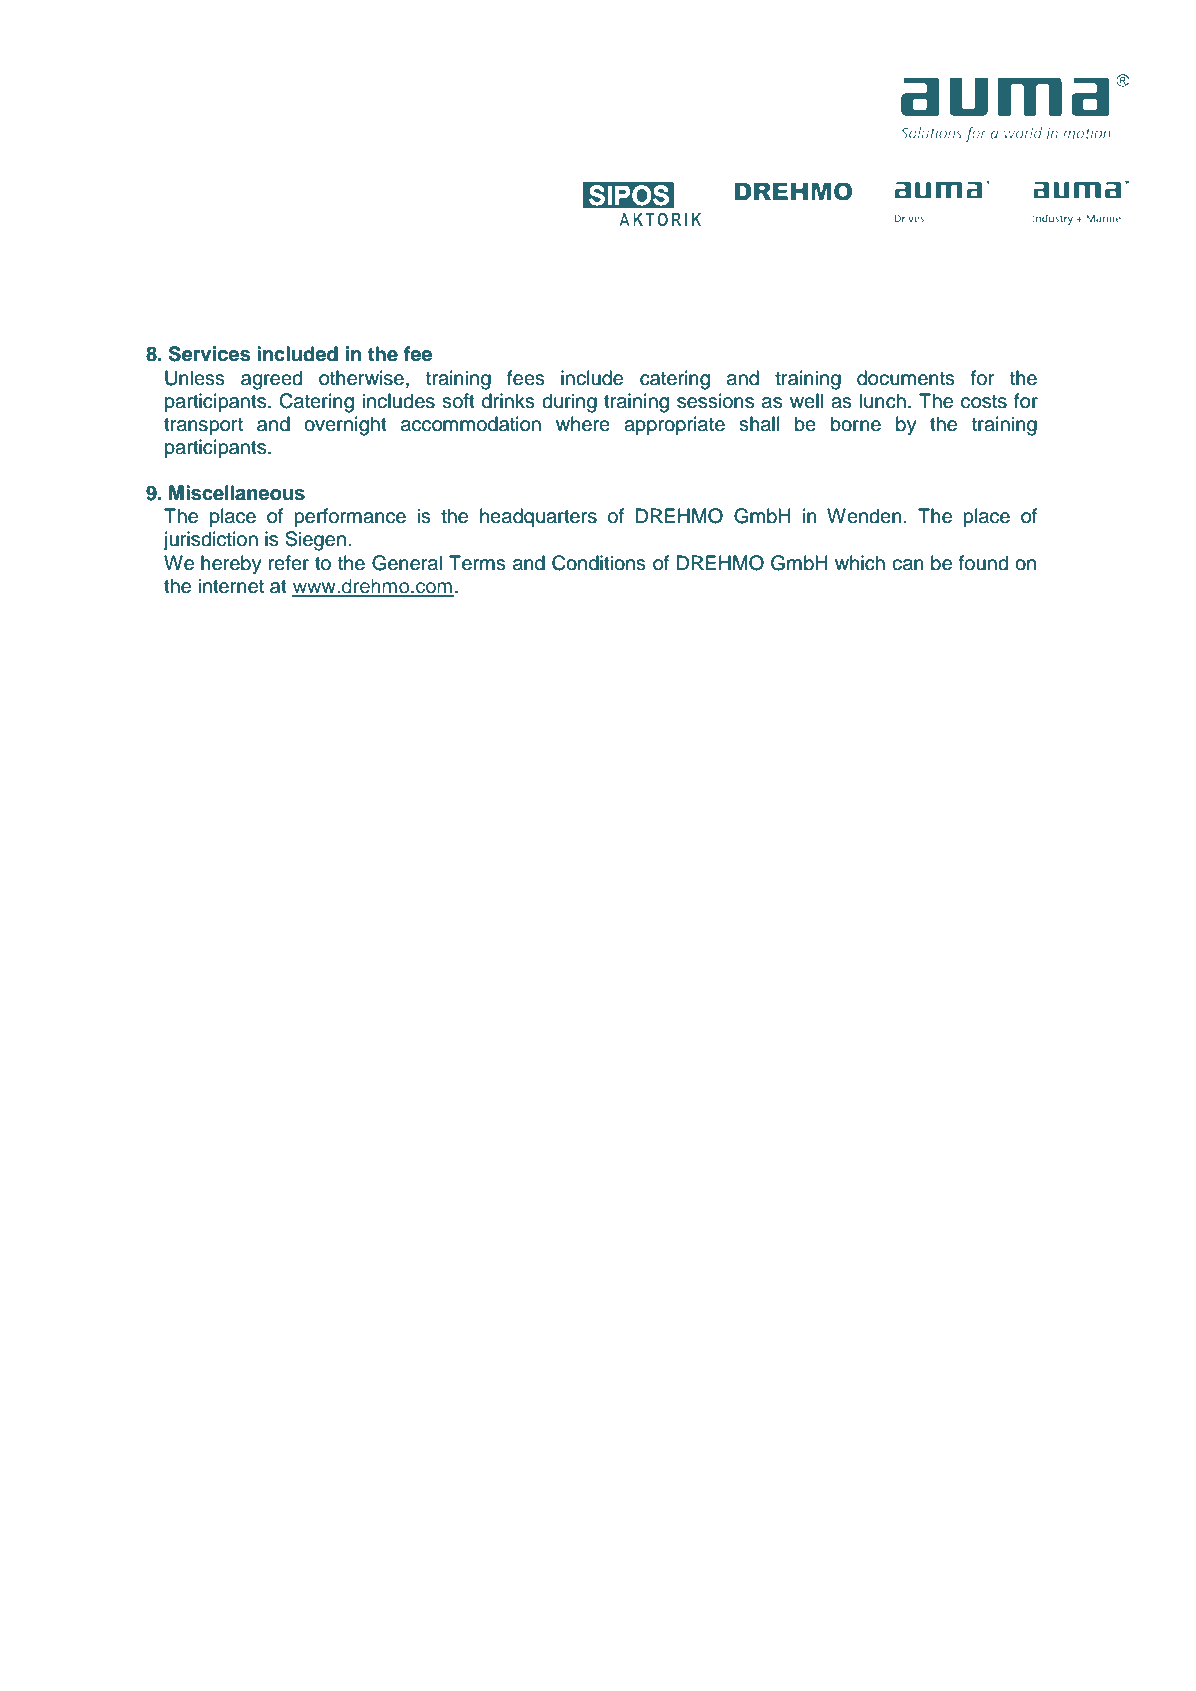 The image size is (1196, 1691). Describe the element at coordinates (526, 378) in the image. I see `fees` at that location.
